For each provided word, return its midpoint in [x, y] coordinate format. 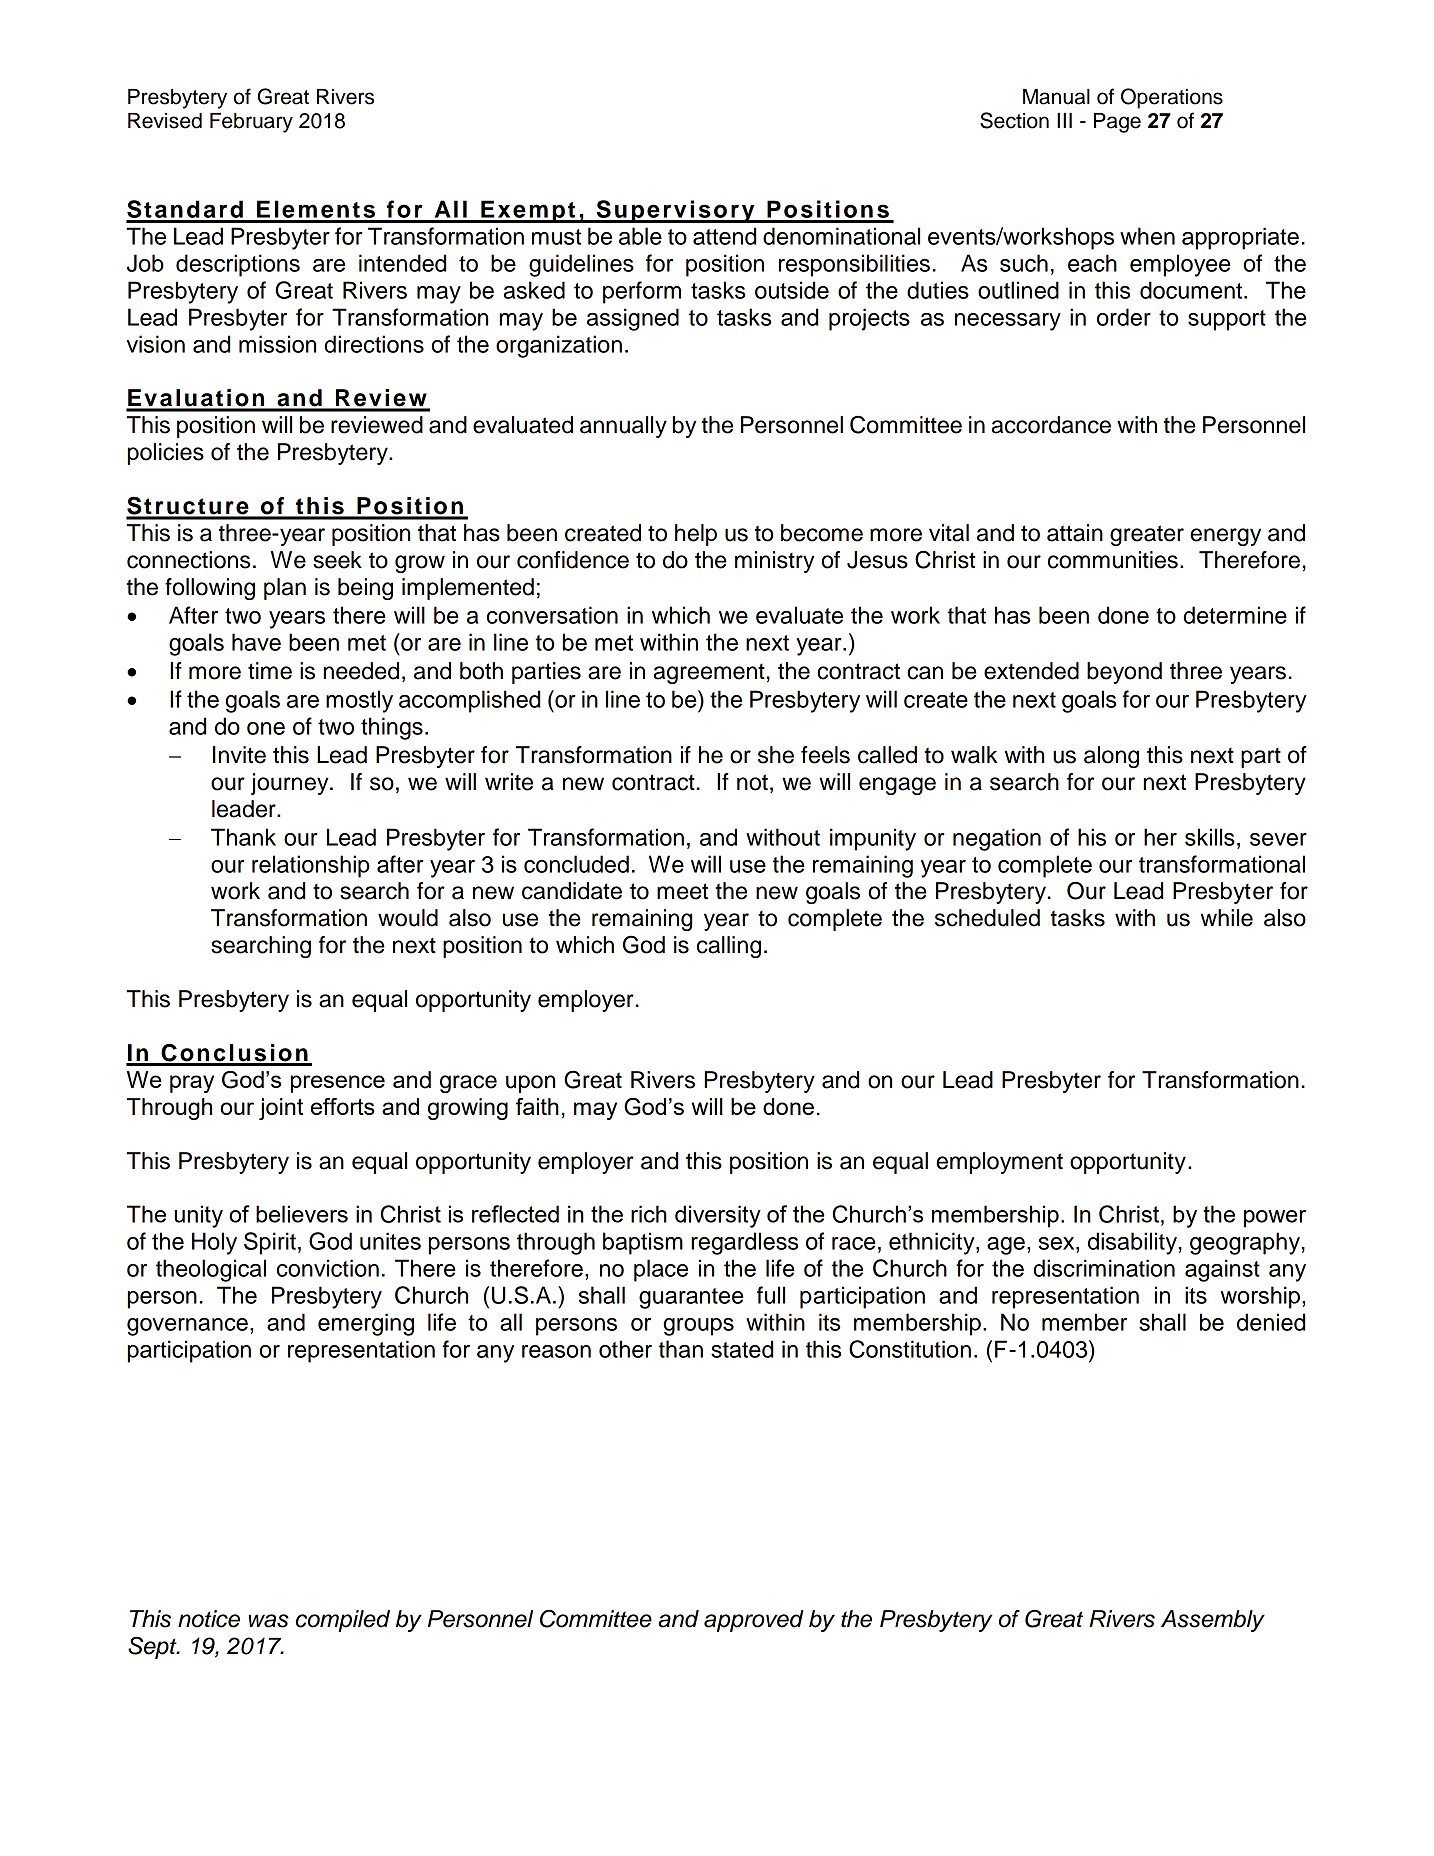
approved [754, 1621]
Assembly [1213, 1621]
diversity [718, 1216]
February [251, 123]
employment [999, 1163]
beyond [1124, 673]
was [268, 1621]
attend [724, 236]
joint [281, 1109]
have [256, 642]
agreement [709, 674]
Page [1117, 123]
